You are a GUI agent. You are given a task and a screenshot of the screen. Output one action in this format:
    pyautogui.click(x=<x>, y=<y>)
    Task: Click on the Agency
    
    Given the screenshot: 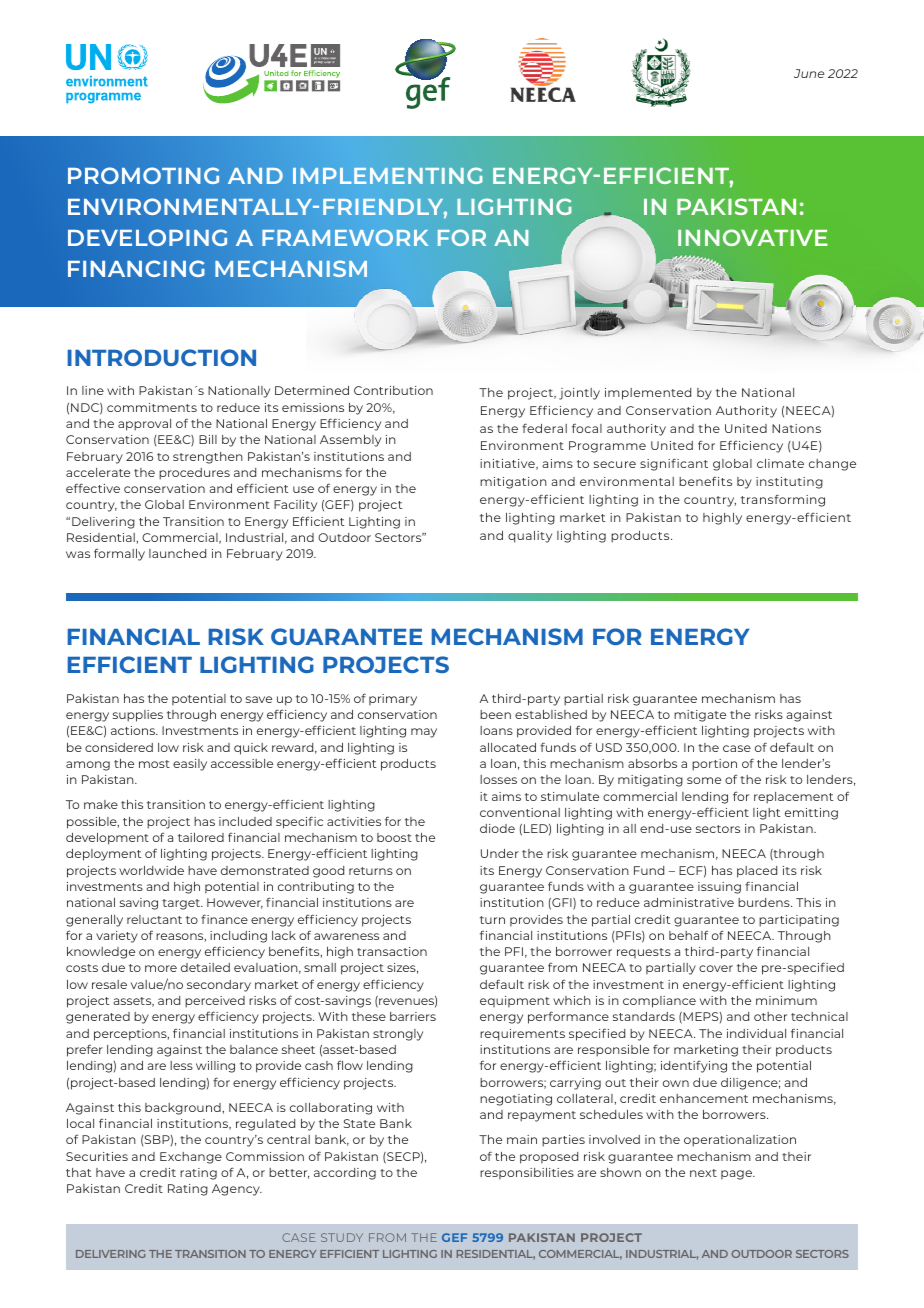 What is the action you would take?
    pyautogui.click(x=237, y=1190)
